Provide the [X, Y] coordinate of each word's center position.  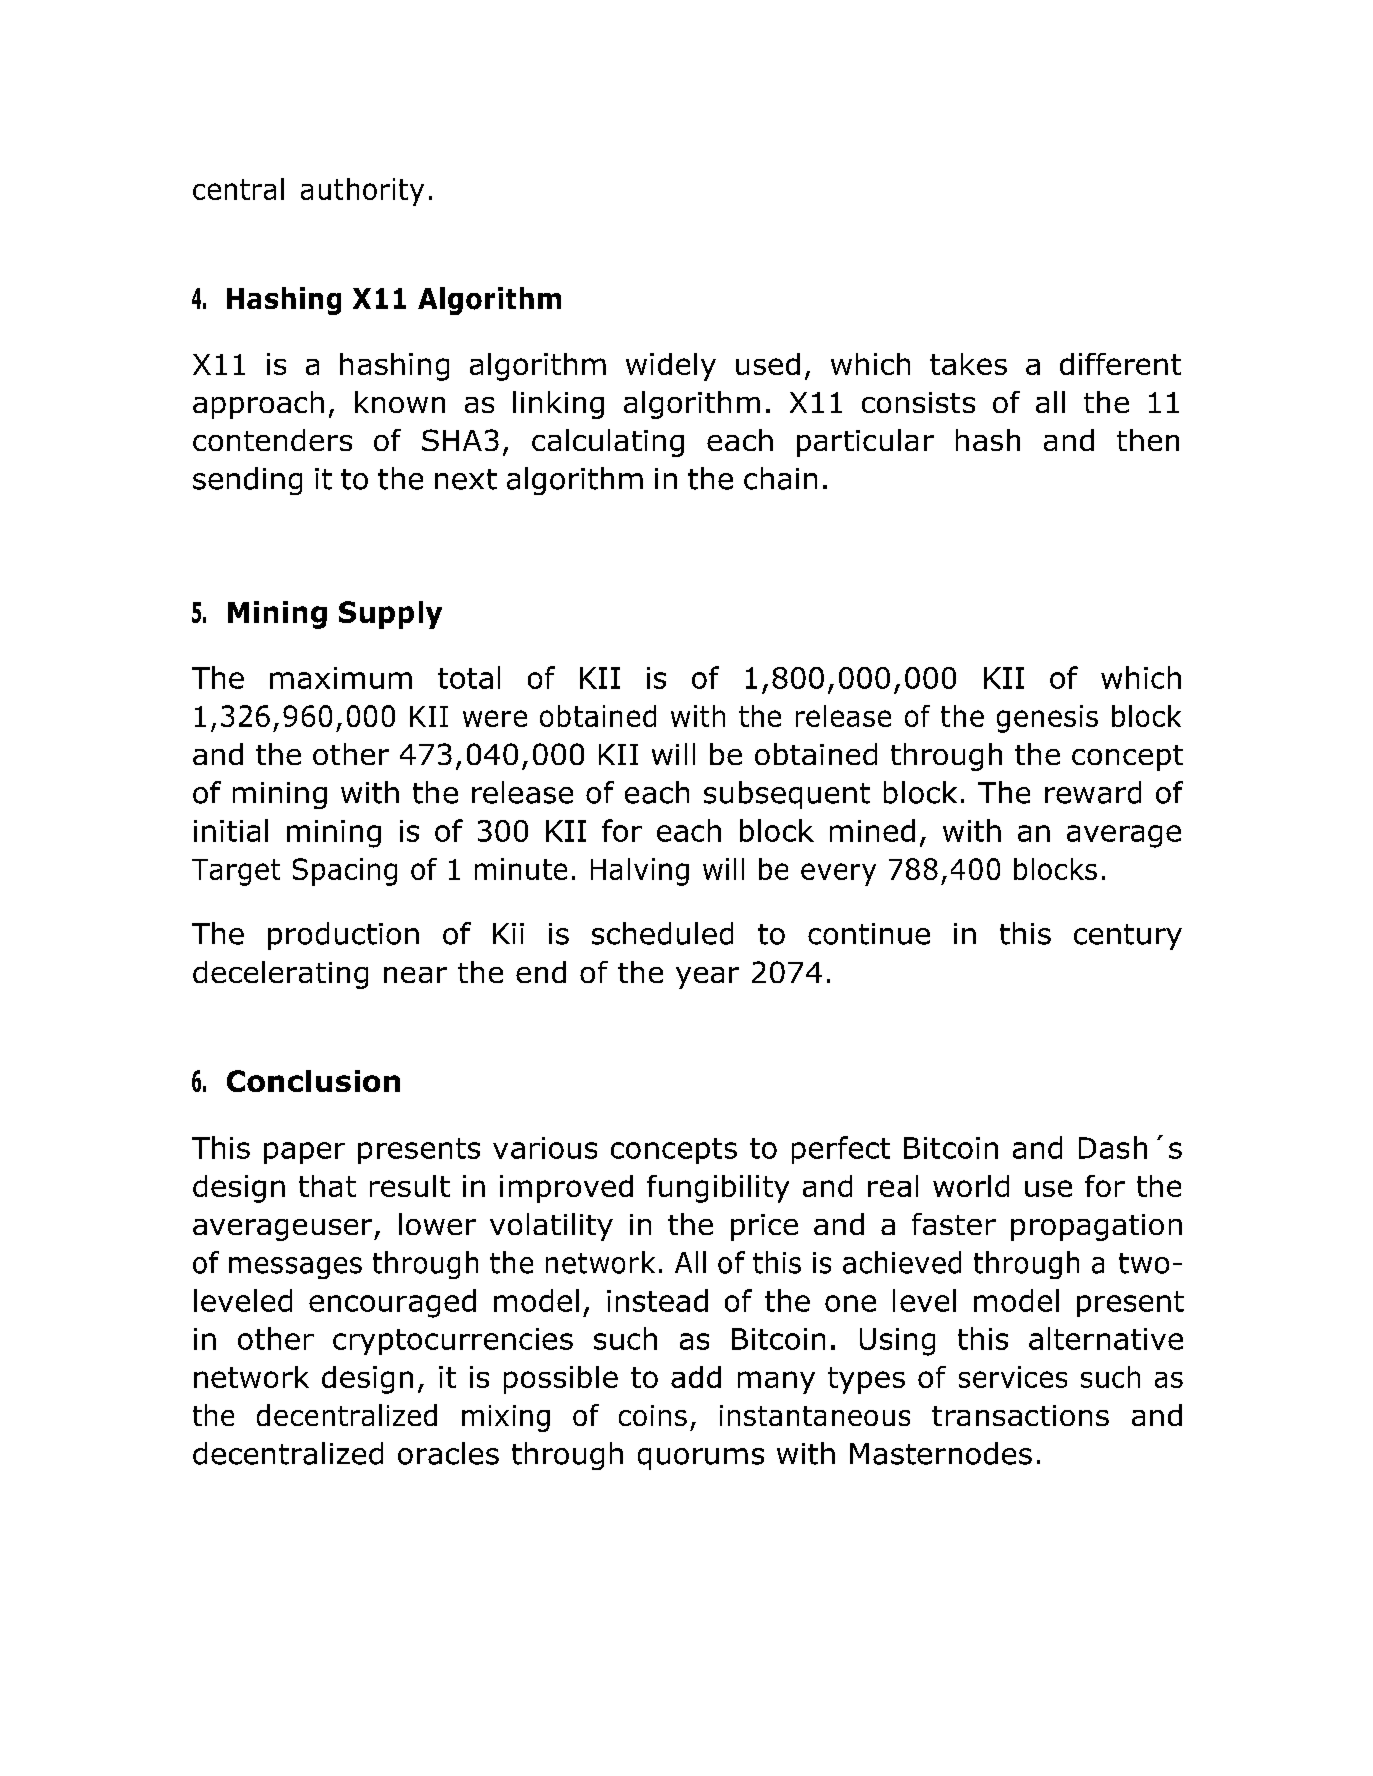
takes [968, 364]
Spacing [345, 872]
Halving [640, 872]
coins [653, 1415]
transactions [1020, 1415]
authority [362, 192]
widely [671, 367]
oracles [448, 1453]
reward [1093, 792]
